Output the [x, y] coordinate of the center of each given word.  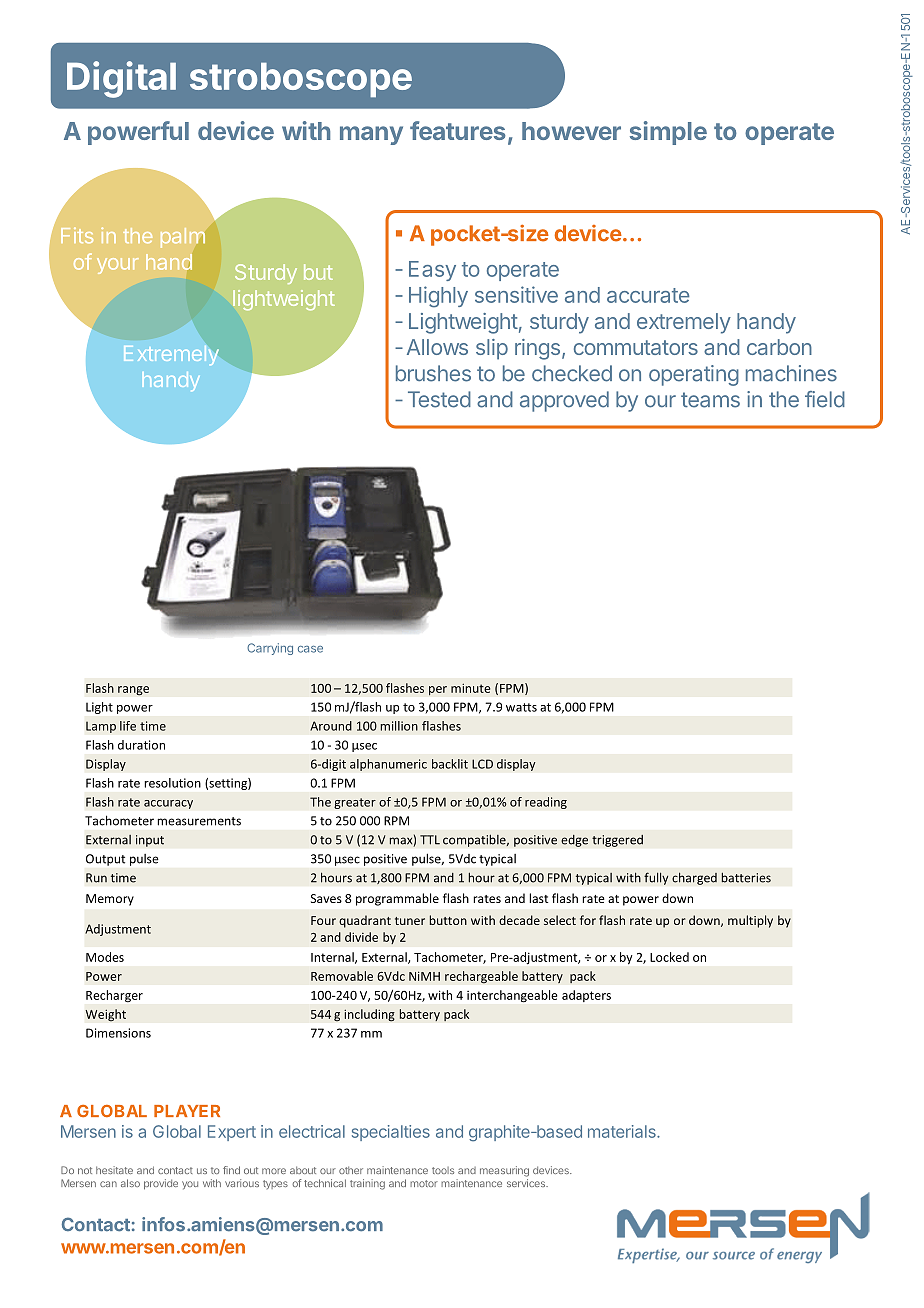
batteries [746, 877]
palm [183, 238]
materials [623, 1131]
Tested [439, 399]
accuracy [168, 804]
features [458, 130]
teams [710, 400]
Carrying [270, 649]
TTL [430, 840]
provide [161, 1184]
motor [424, 1183]
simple [668, 133]
